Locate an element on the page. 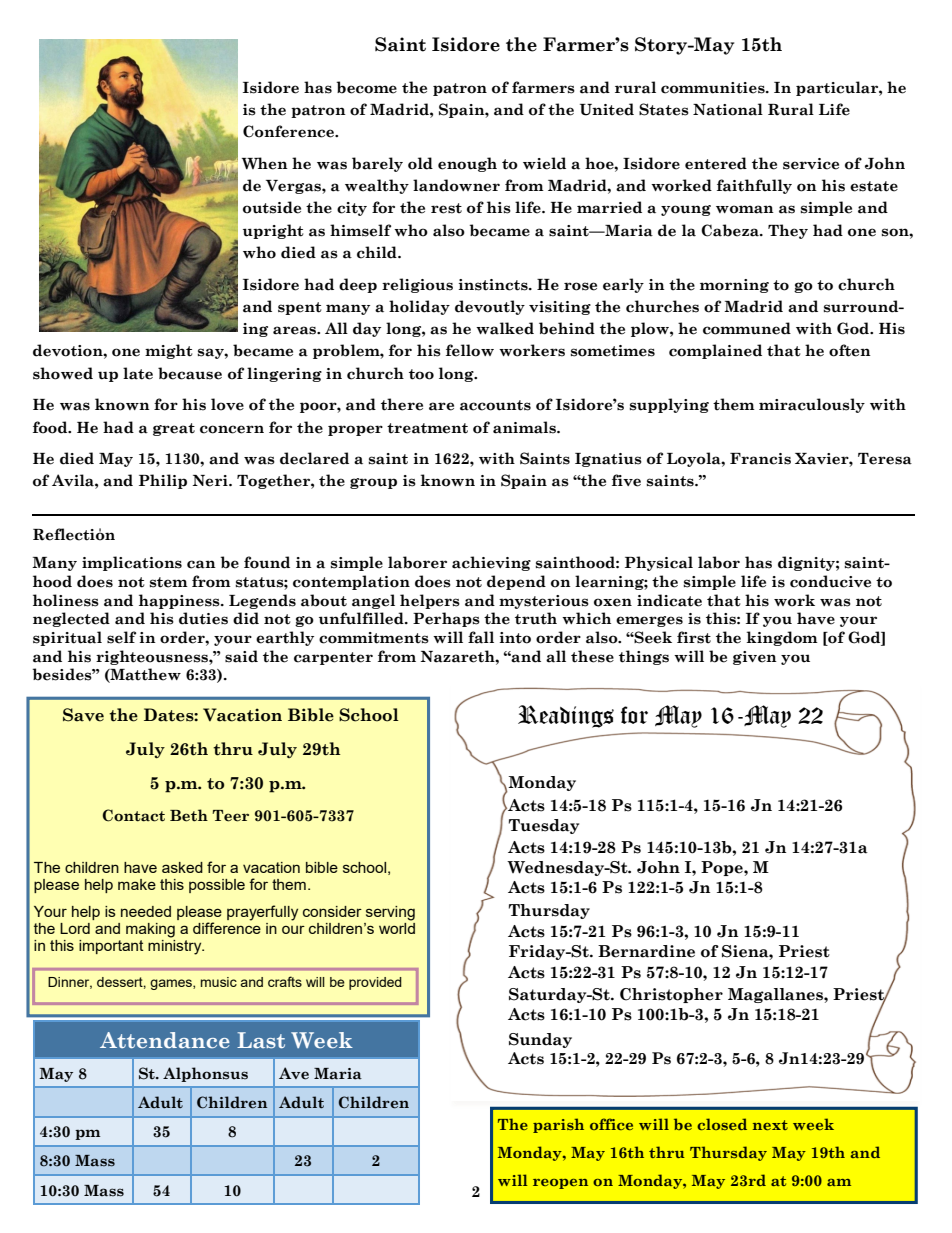 The width and height of the page is (952, 1233). fellow is located at coordinates (470, 350).
